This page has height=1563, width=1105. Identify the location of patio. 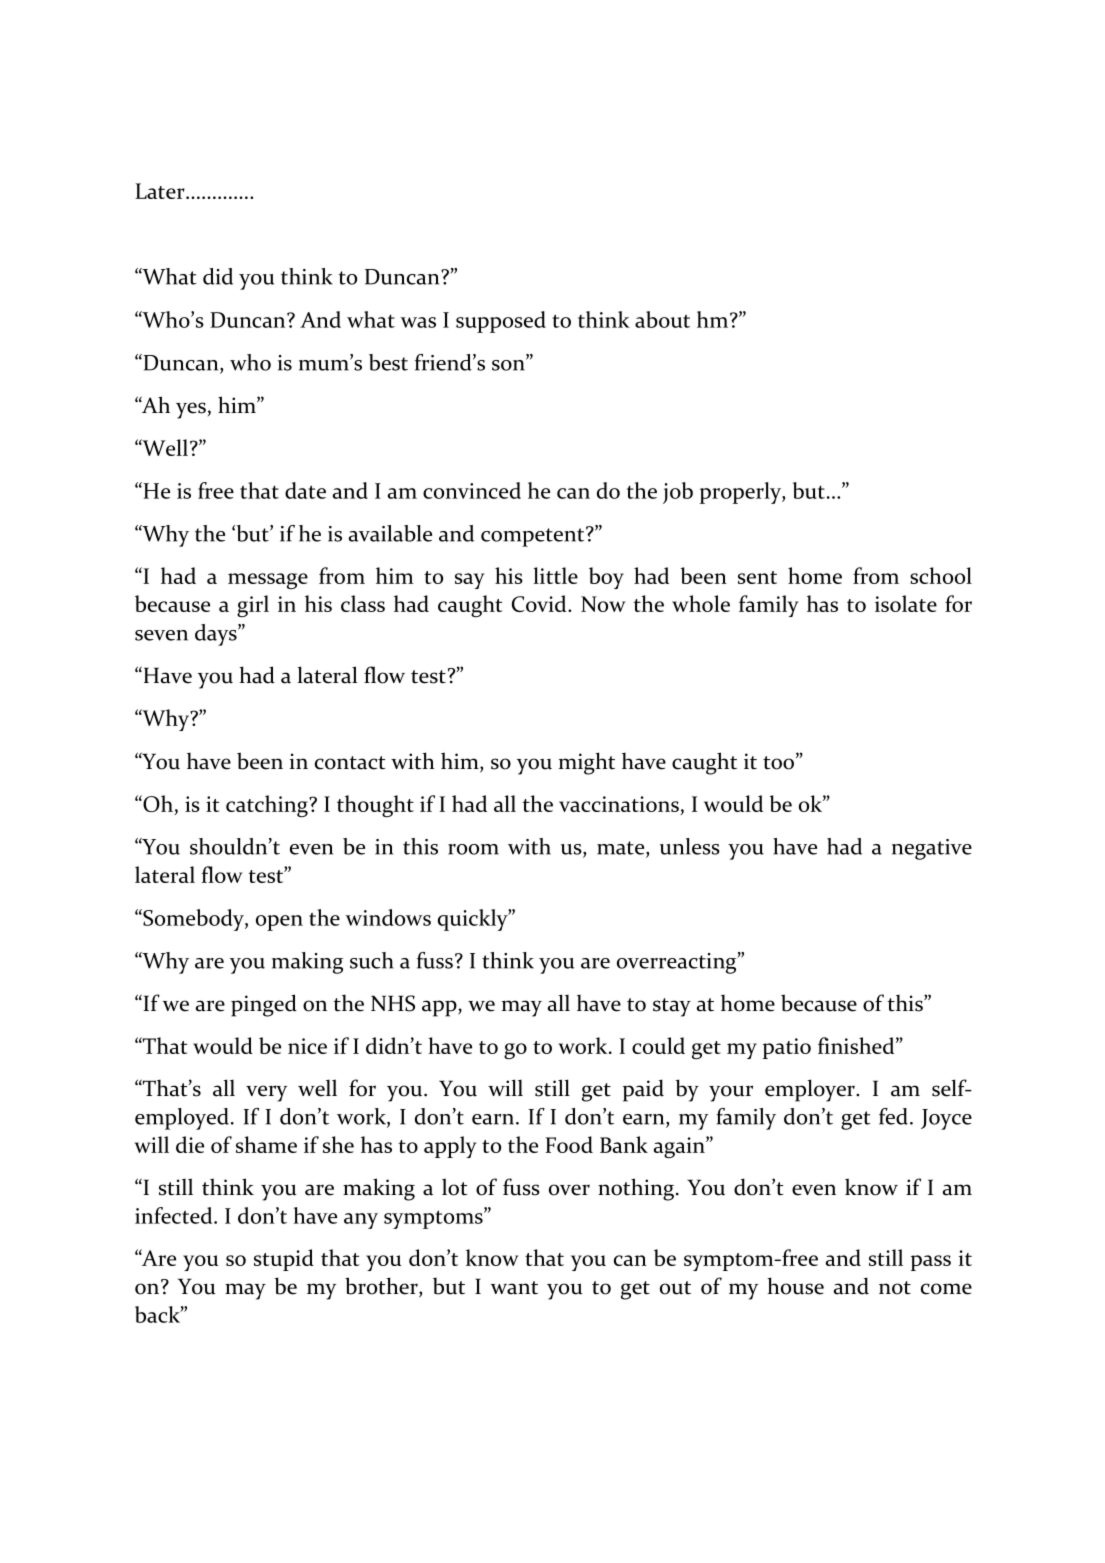
(787, 1048).
